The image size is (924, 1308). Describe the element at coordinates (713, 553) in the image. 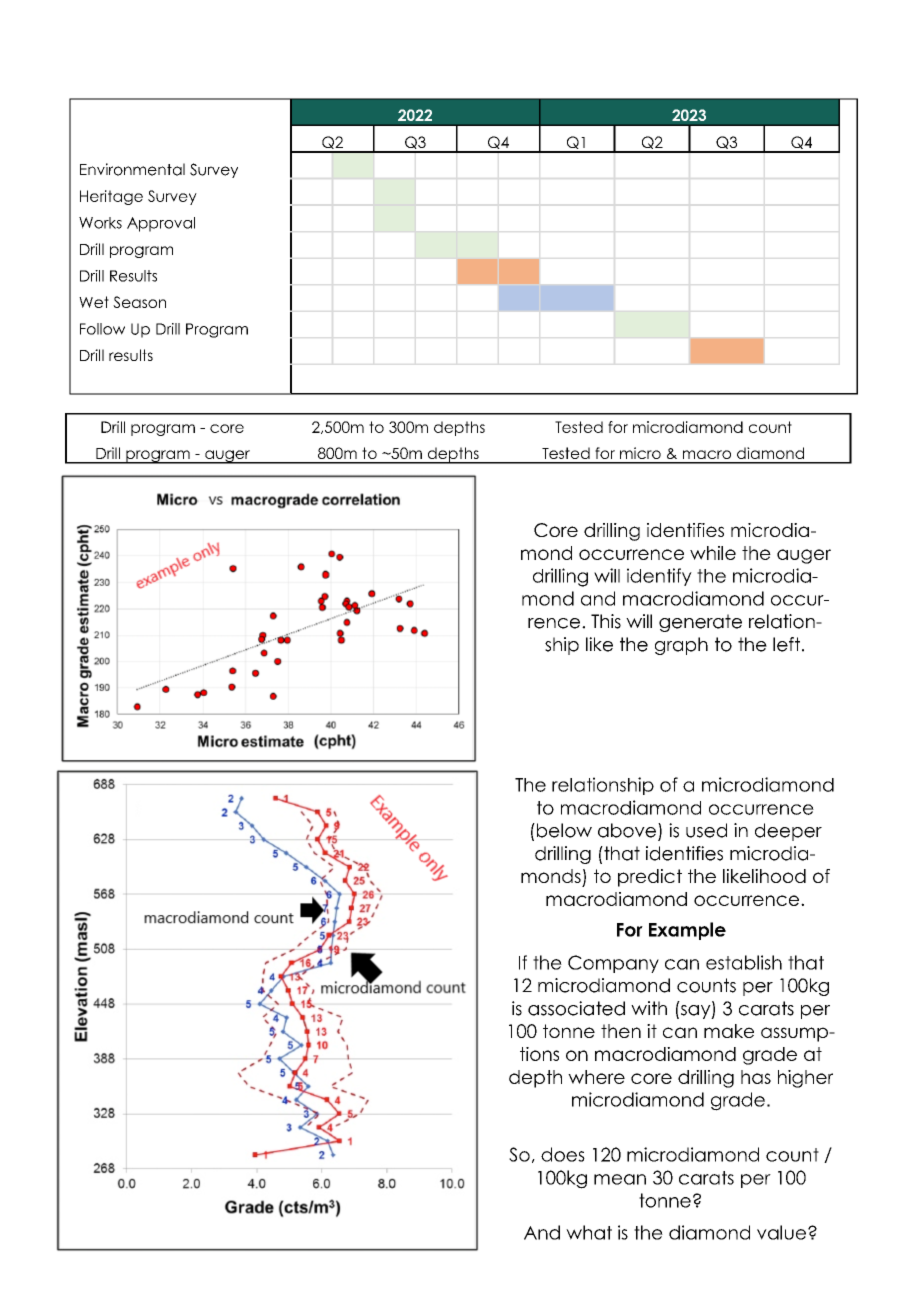

I see `while` at that location.
